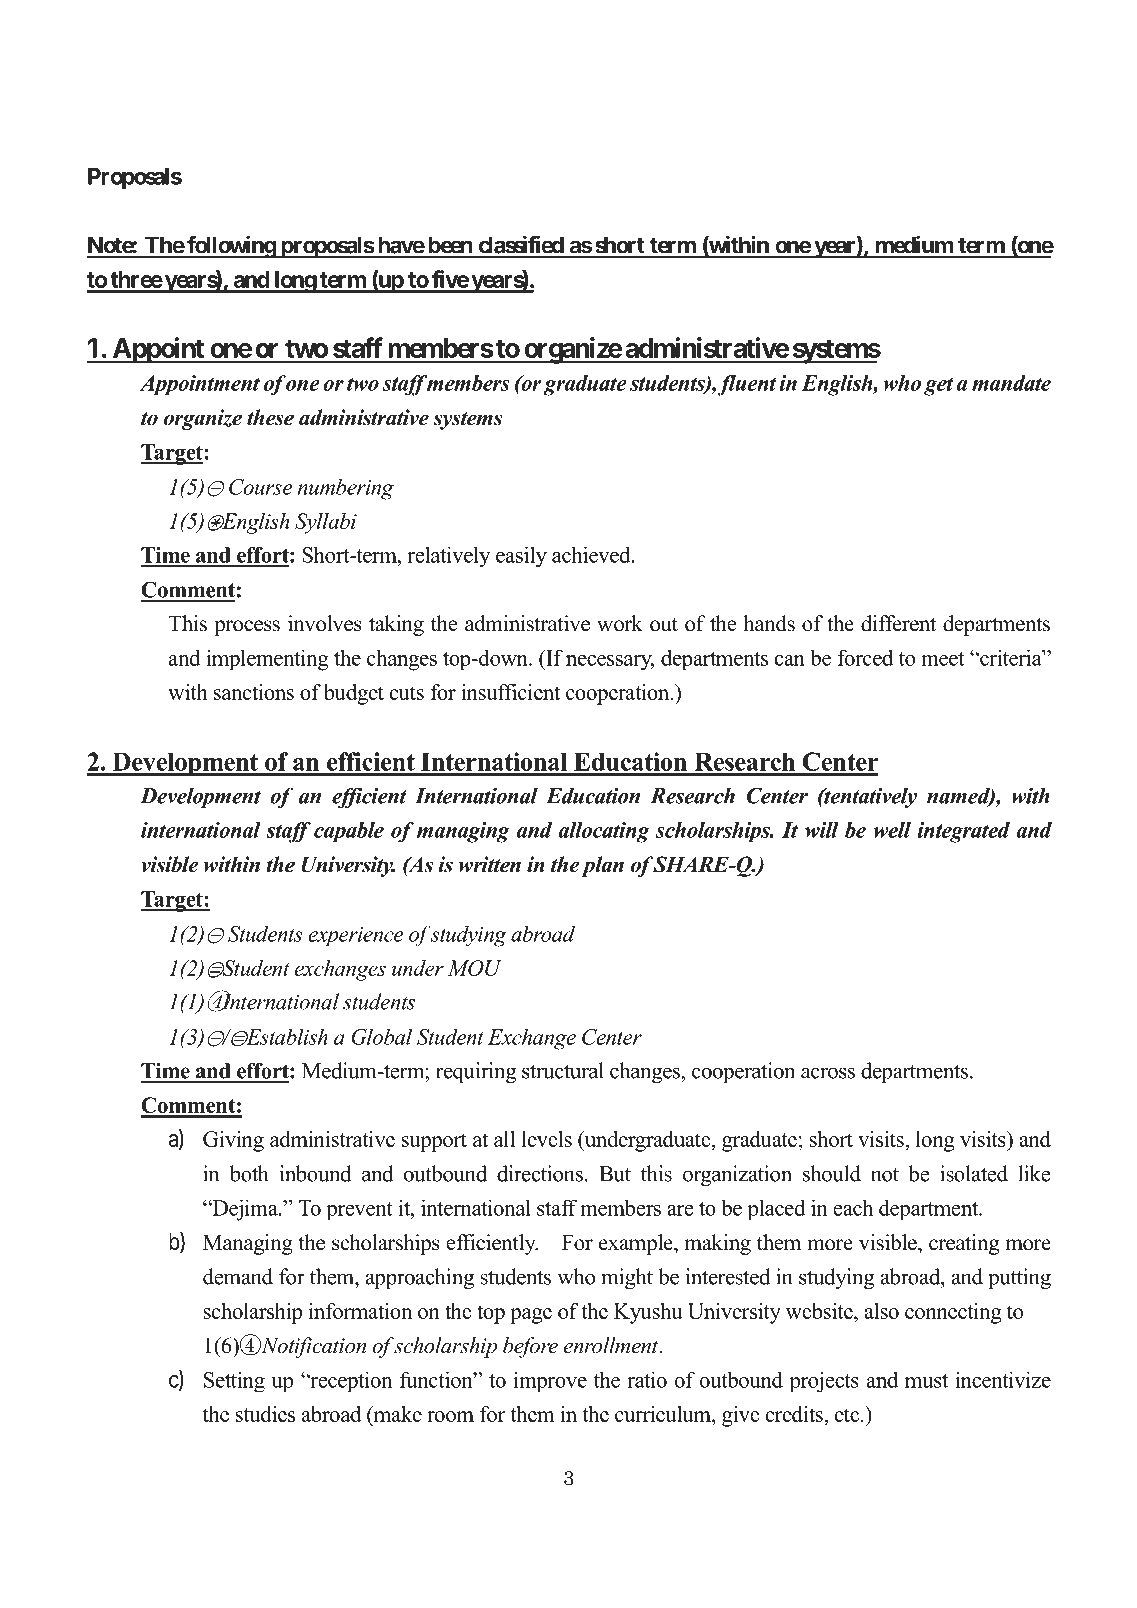 The height and width of the screenshot is (1608, 1137). Describe the element at coordinates (612, 1345) in the screenshot. I see `enrollment` at that location.
